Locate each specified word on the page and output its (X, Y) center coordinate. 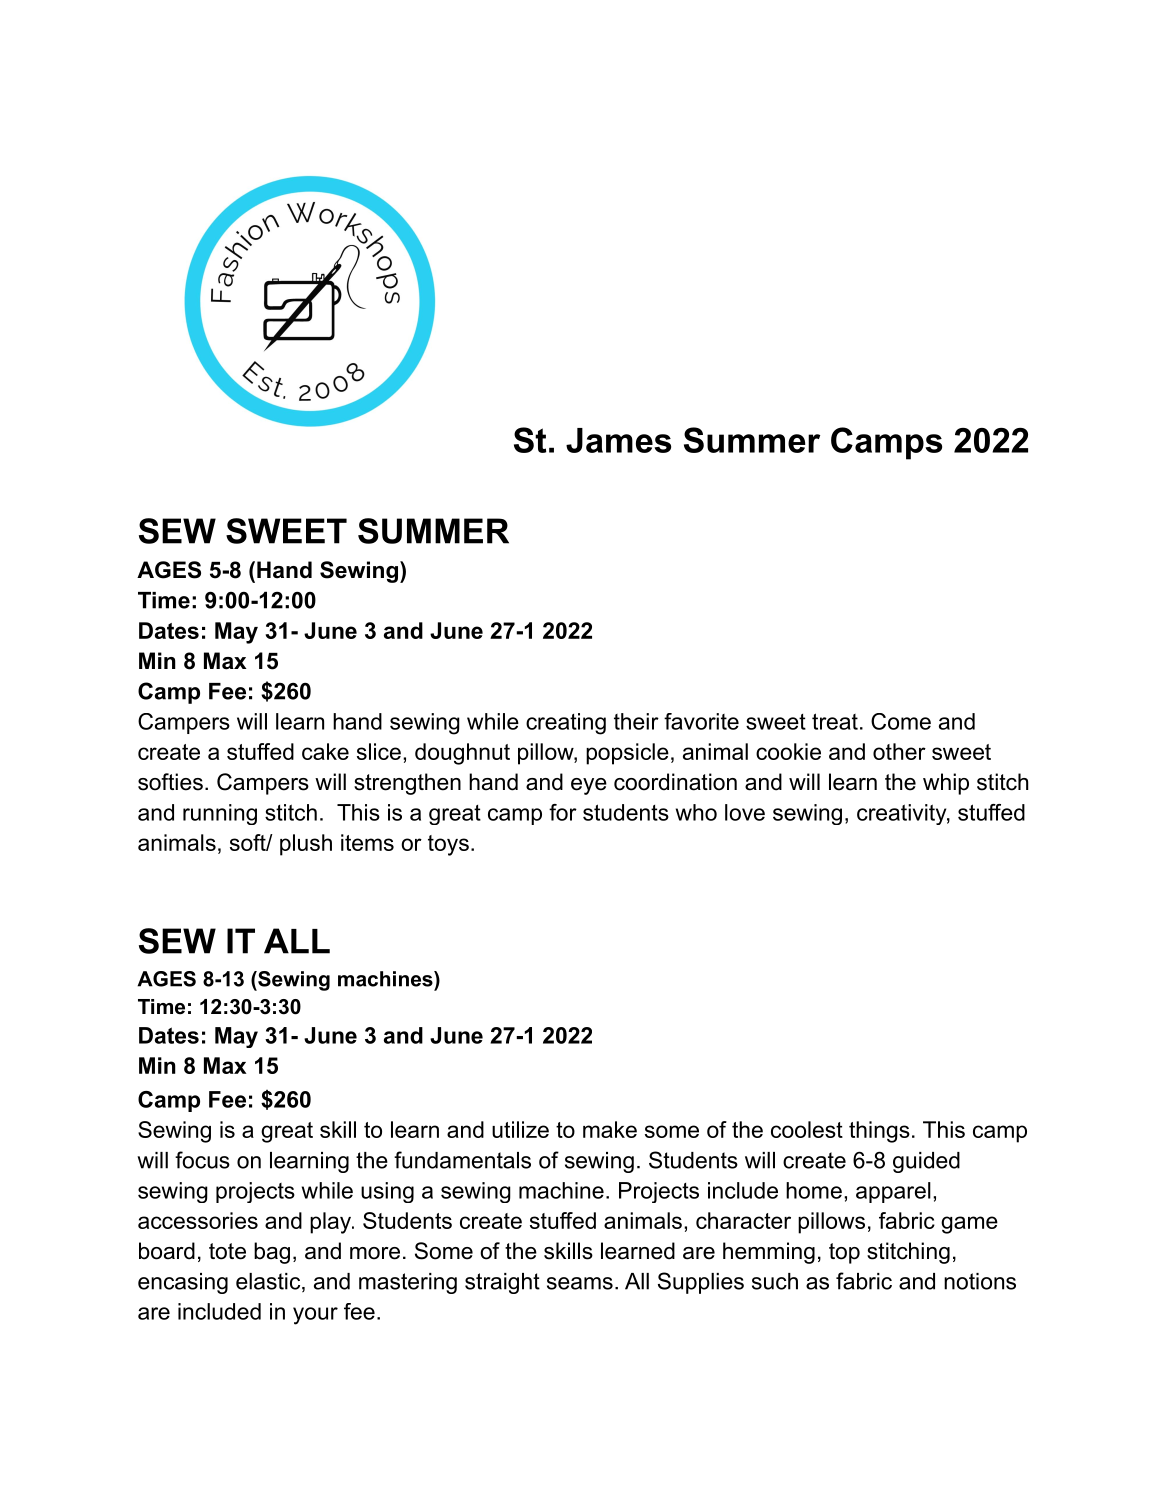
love (745, 812)
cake (325, 751)
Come (901, 721)
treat (835, 721)
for (563, 812)
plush (306, 845)
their (636, 721)
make (610, 1129)
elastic (269, 1282)
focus (202, 1160)
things (879, 1132)
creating (566, 724)
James (618, 440)
